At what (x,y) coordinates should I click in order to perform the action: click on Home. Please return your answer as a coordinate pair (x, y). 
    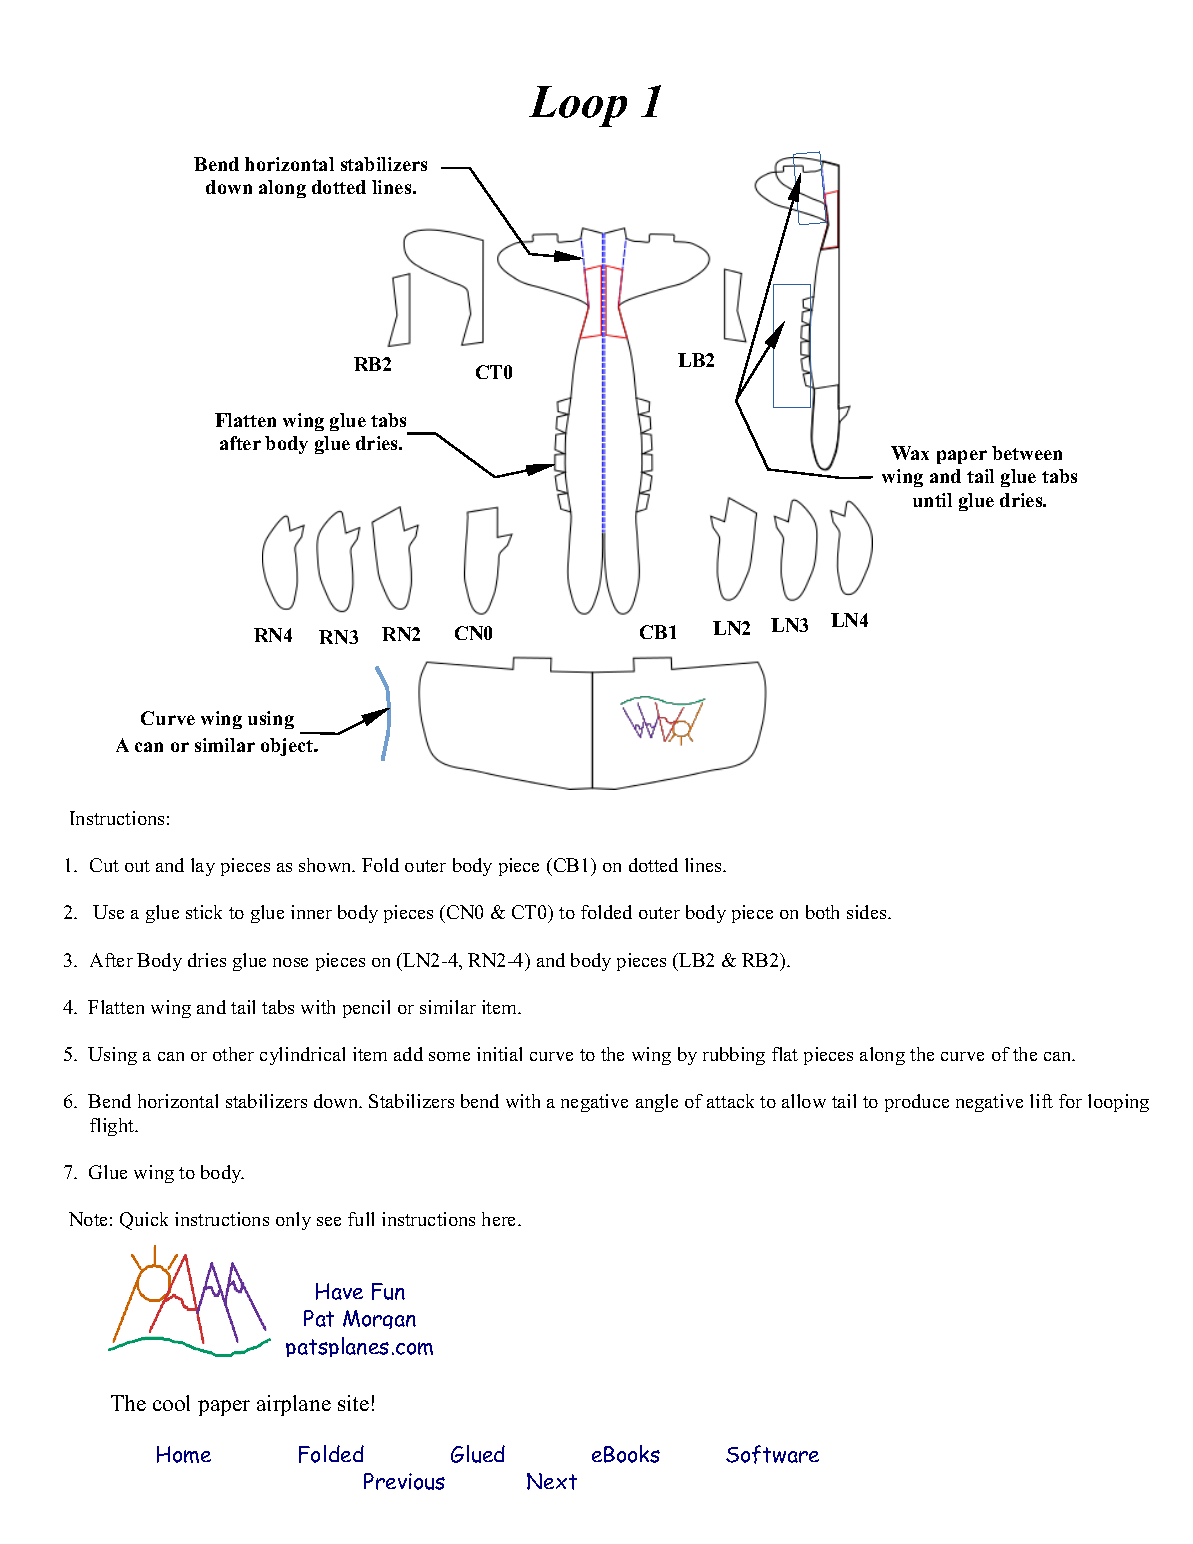
    Looking at the image, I should click on (184, 1454).
